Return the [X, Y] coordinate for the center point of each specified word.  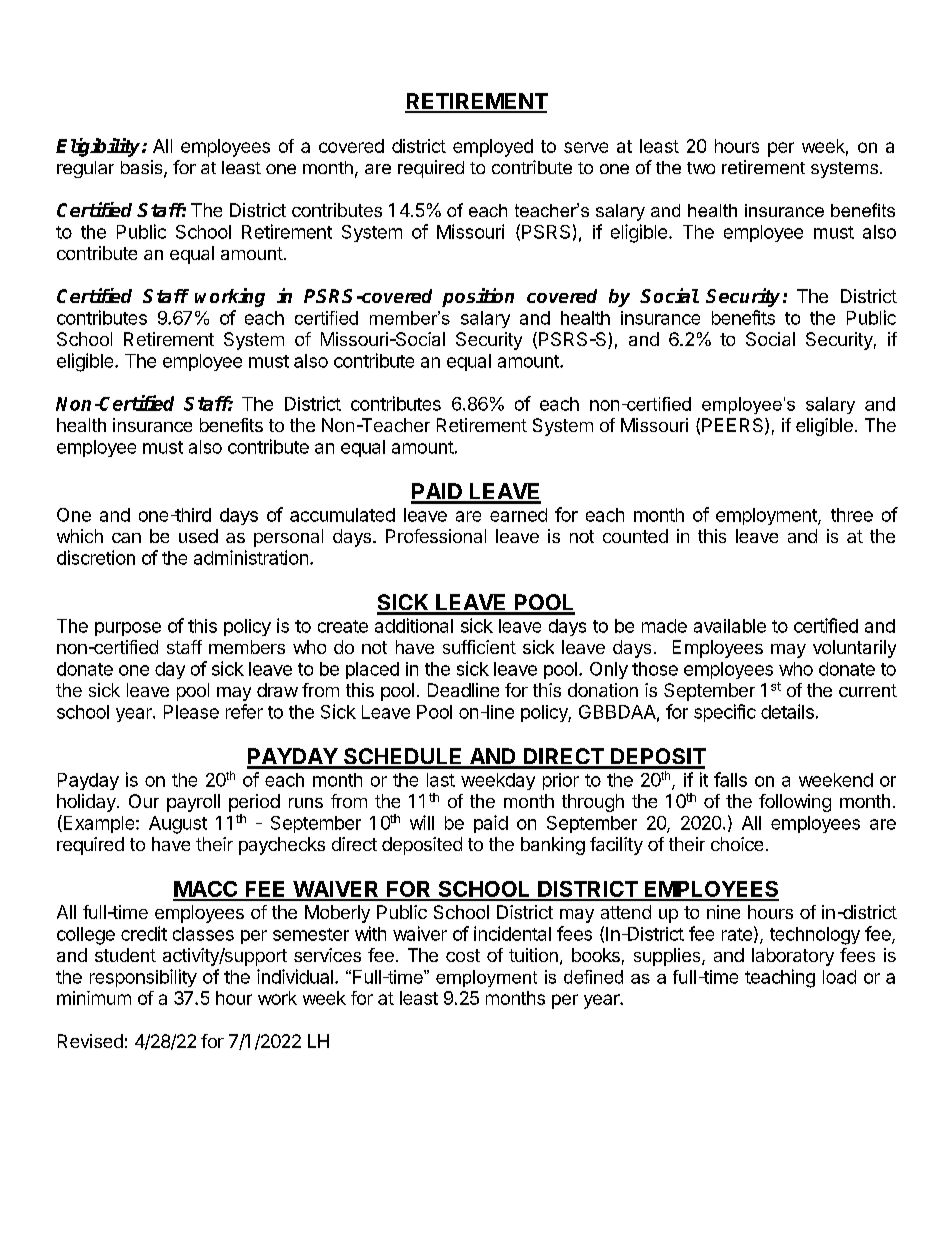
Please [191, 712]
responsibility [143, 978]
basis [143, 168]
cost [463, 955]
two [701, 168]
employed [493, 148]
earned [518, 515]
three [852, 515]
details [787, 711]
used [198, 536]
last [441, 780]
